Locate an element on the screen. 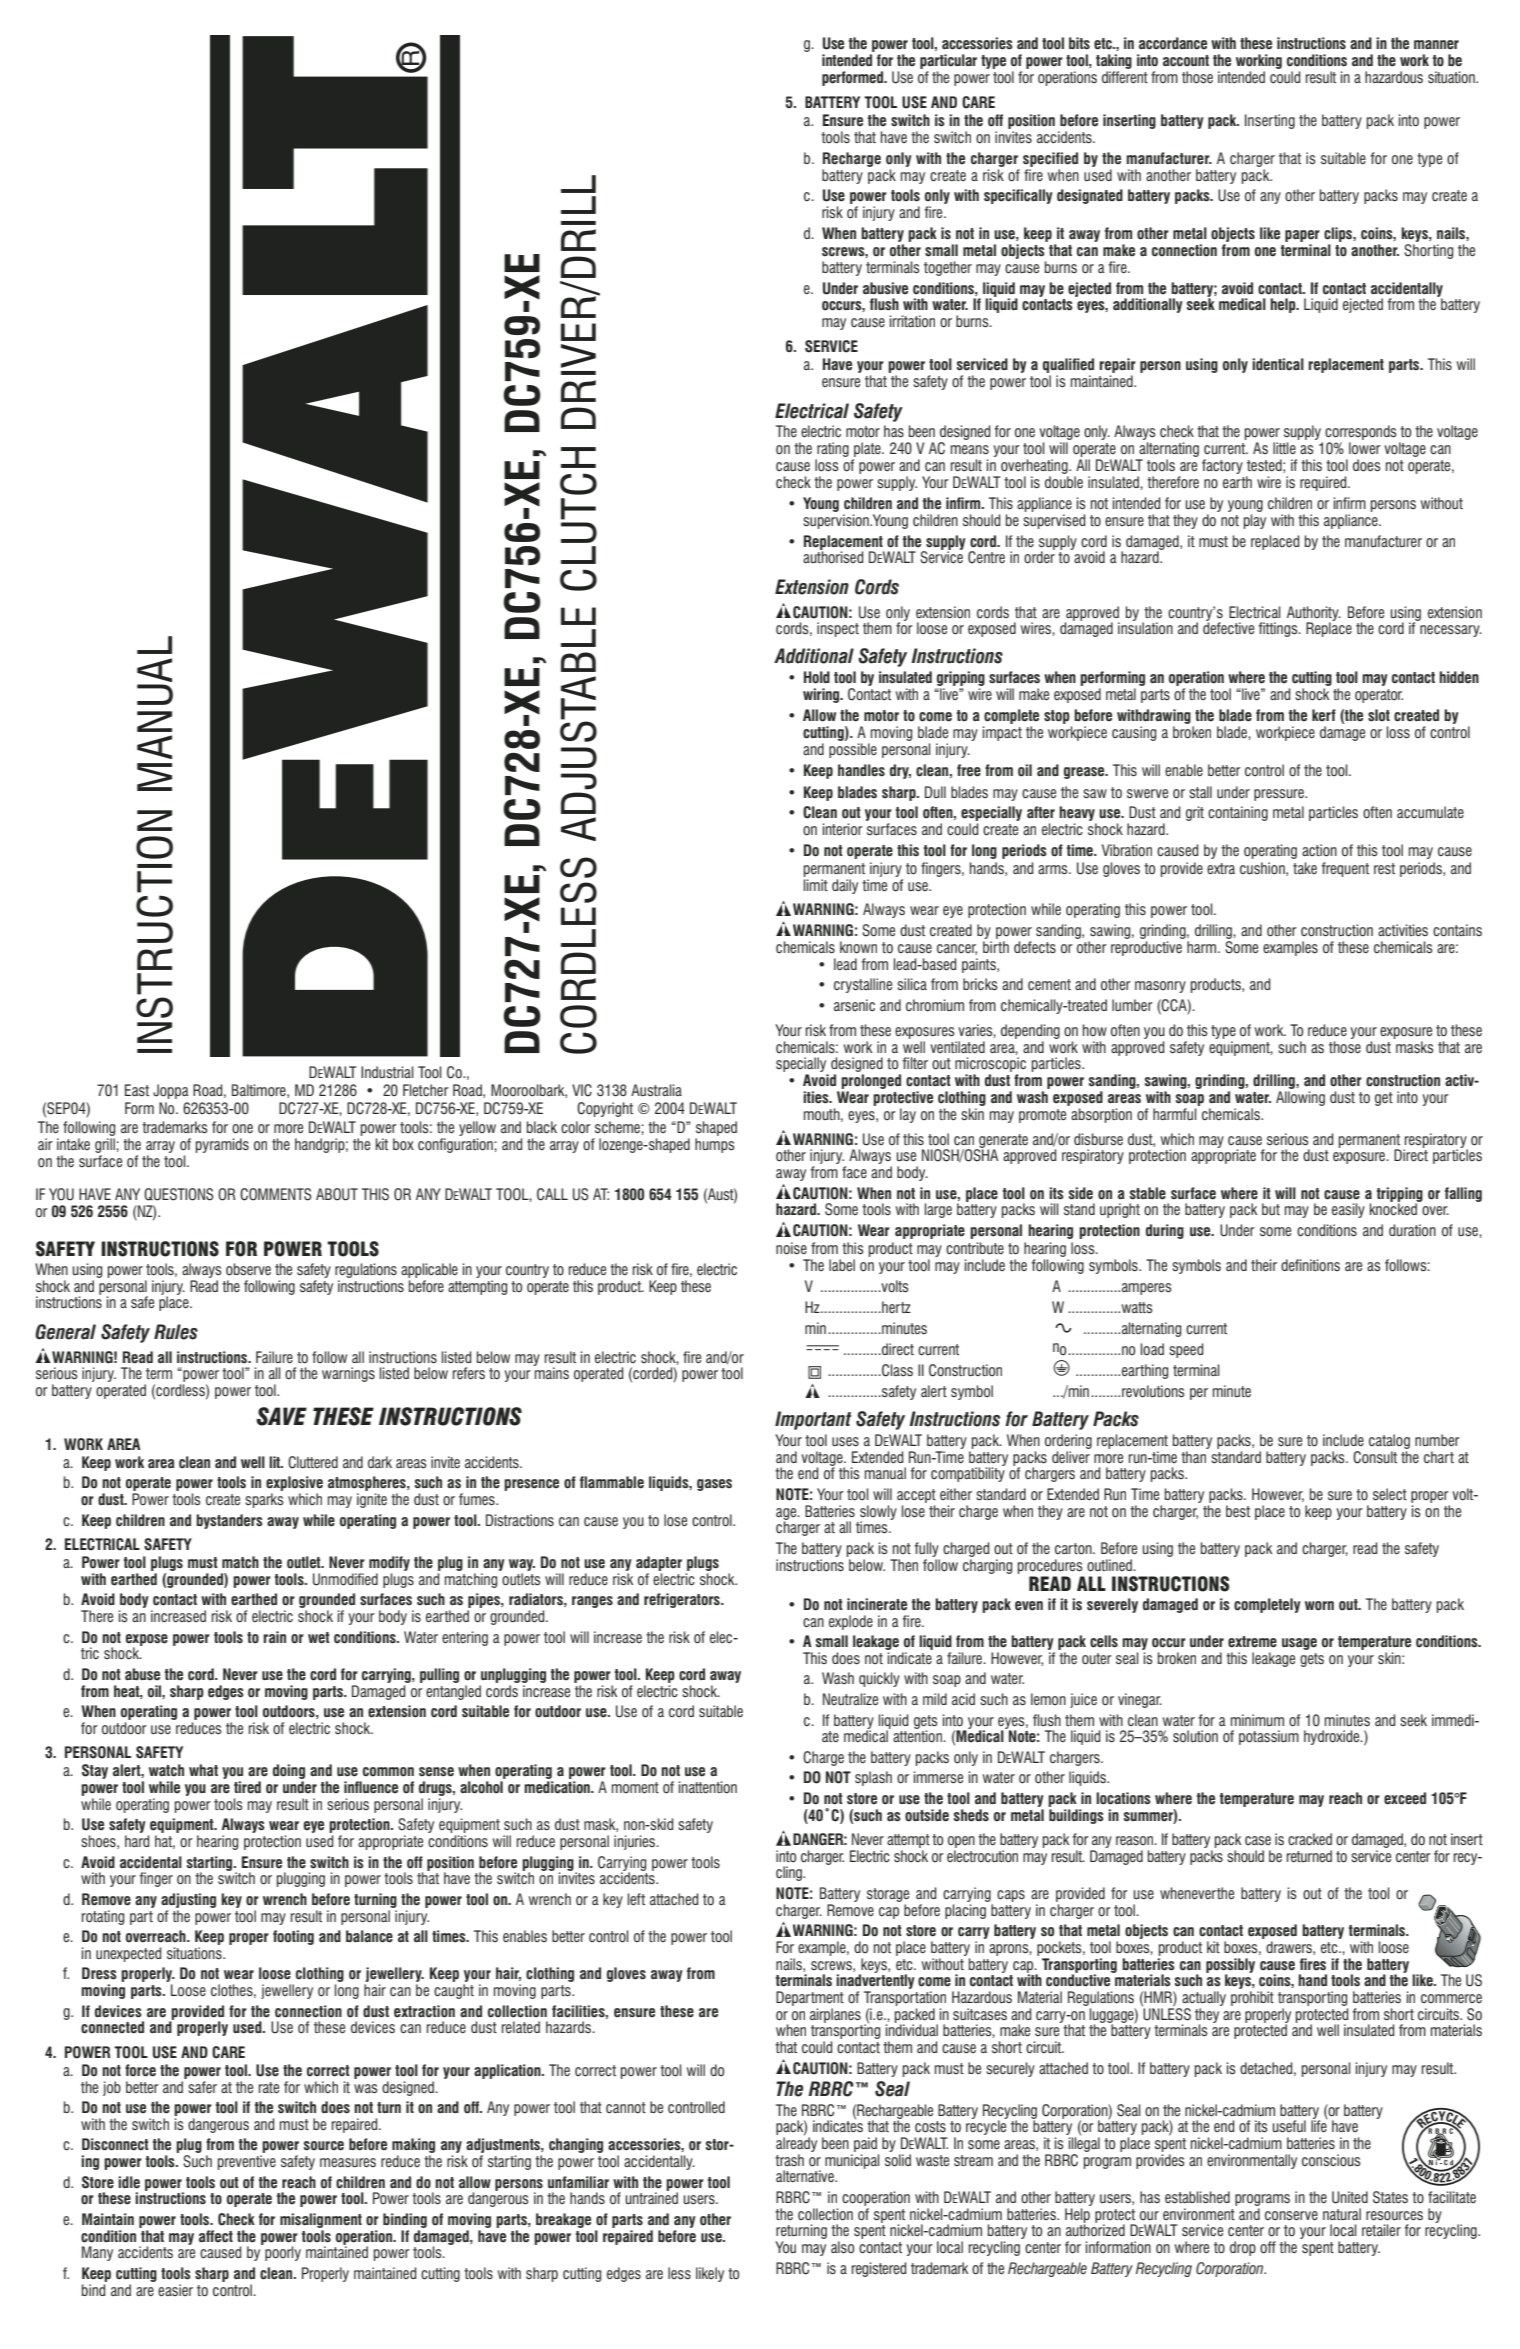 This screenshot has height=2349, width=1520. Hold is located at coordinates (817, 677).
